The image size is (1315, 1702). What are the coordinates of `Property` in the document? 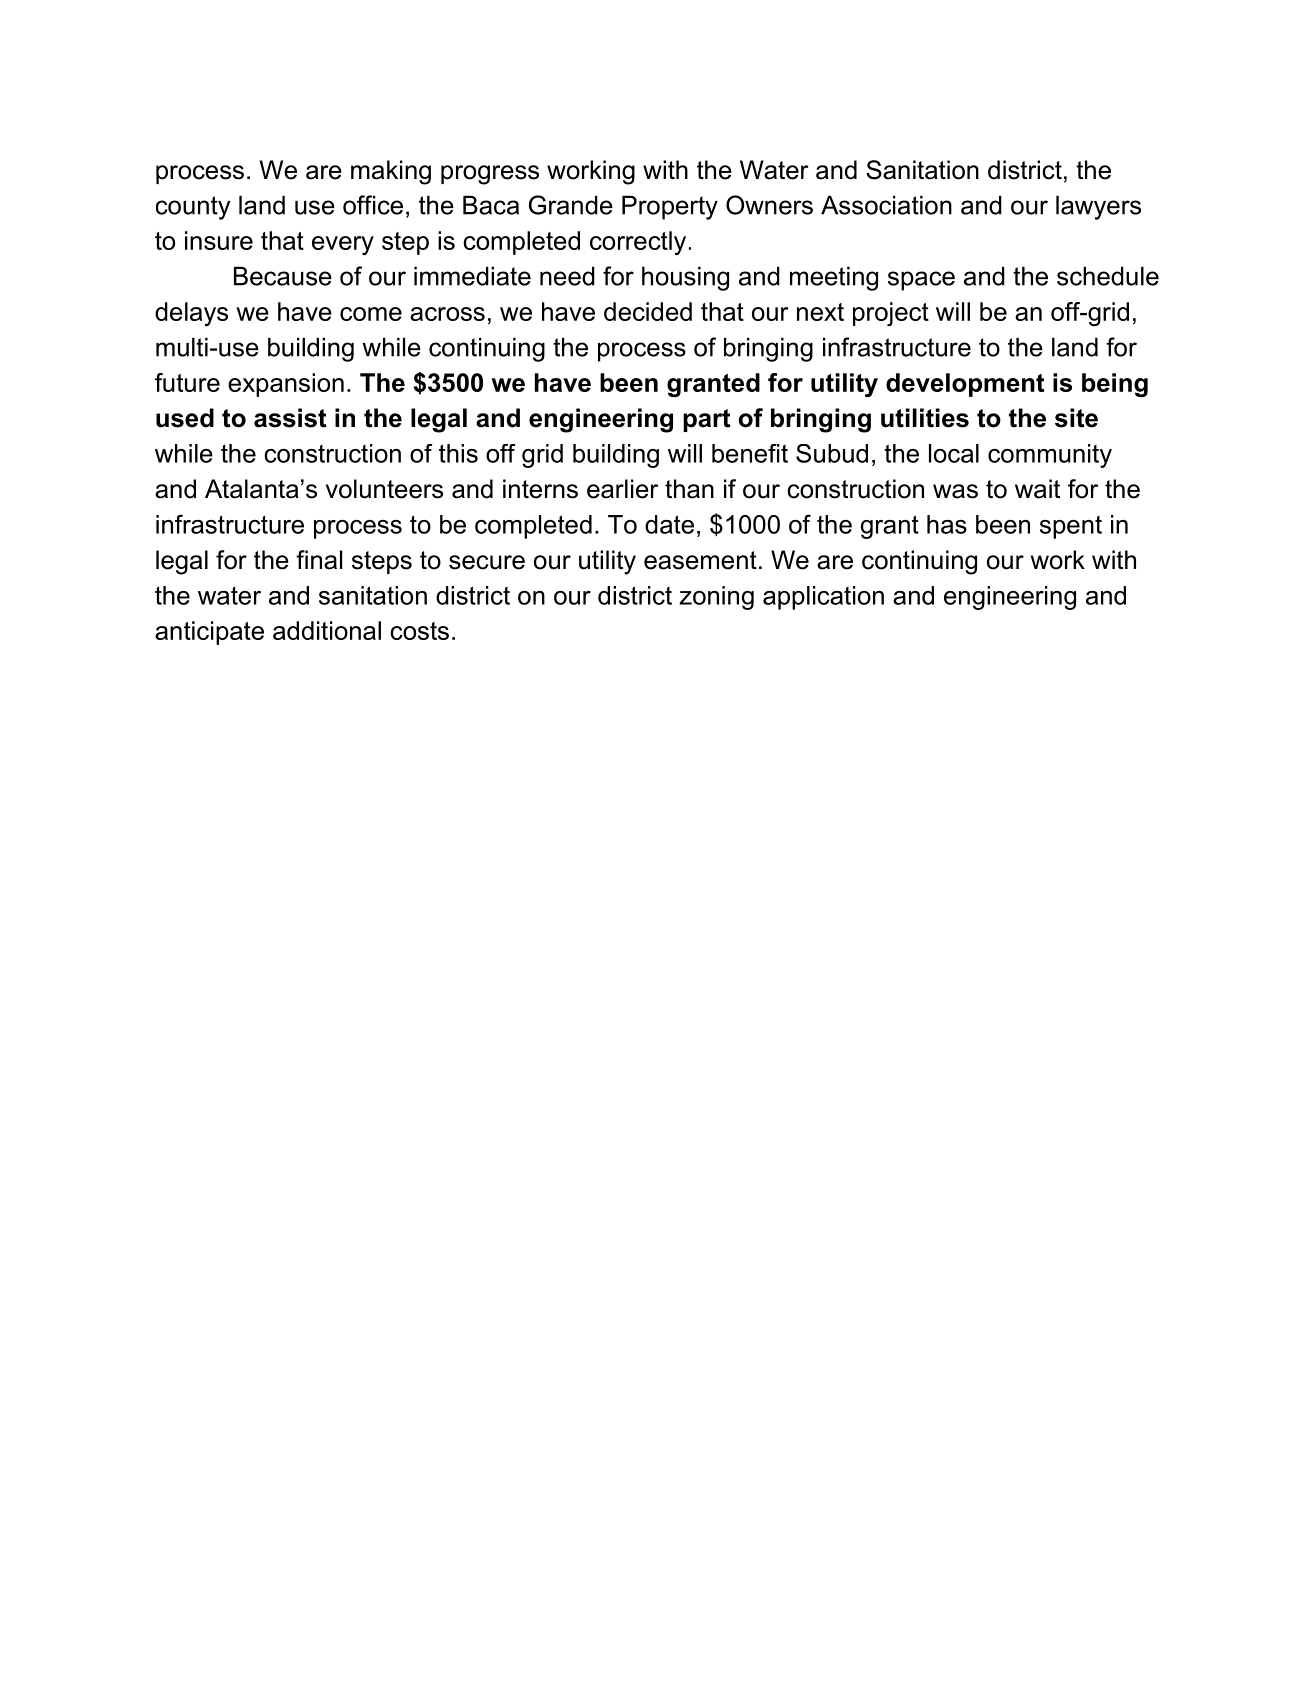 It's located at (670, 207).
